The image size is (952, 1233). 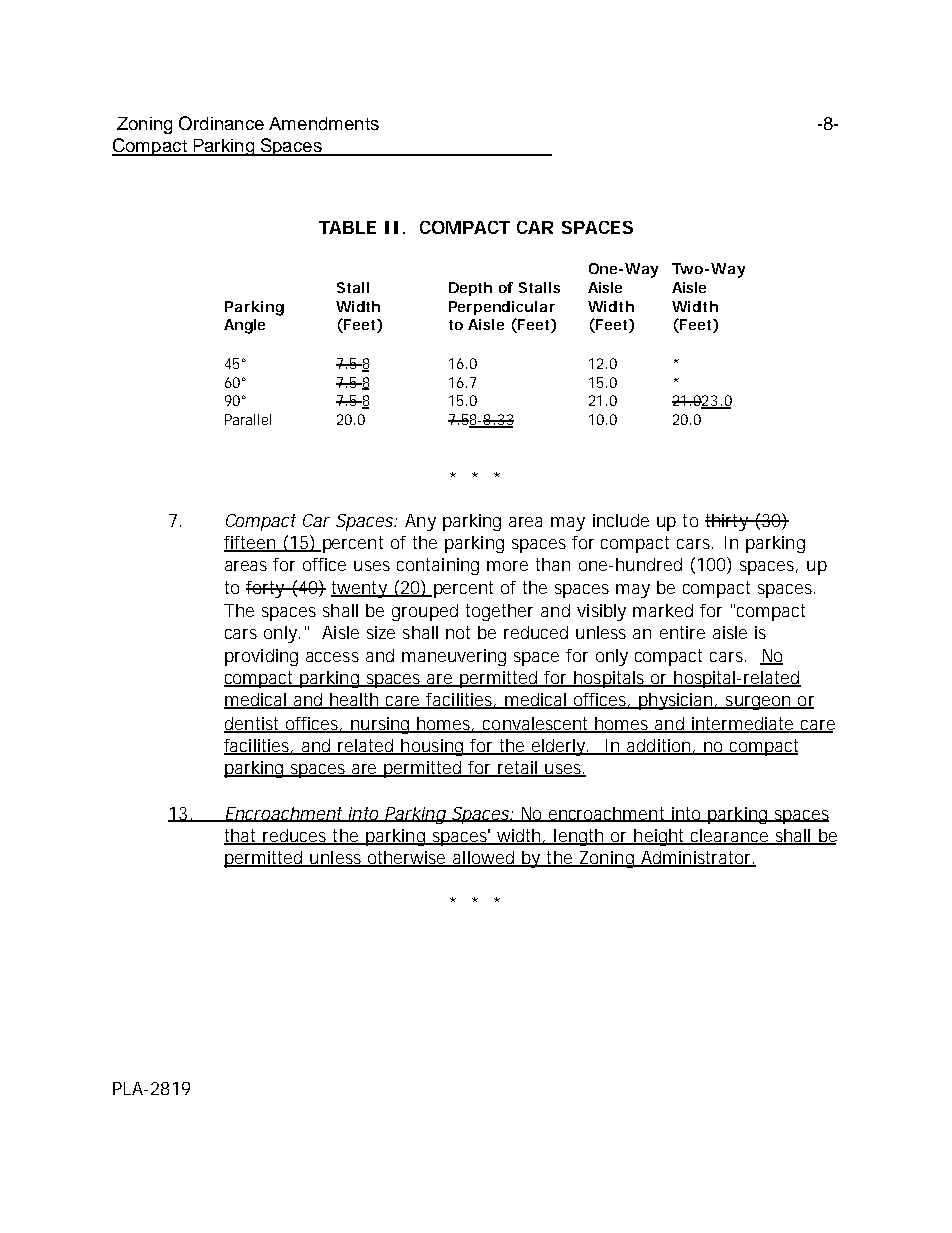 I want to click on thirty, so click(x=727, y=522).
